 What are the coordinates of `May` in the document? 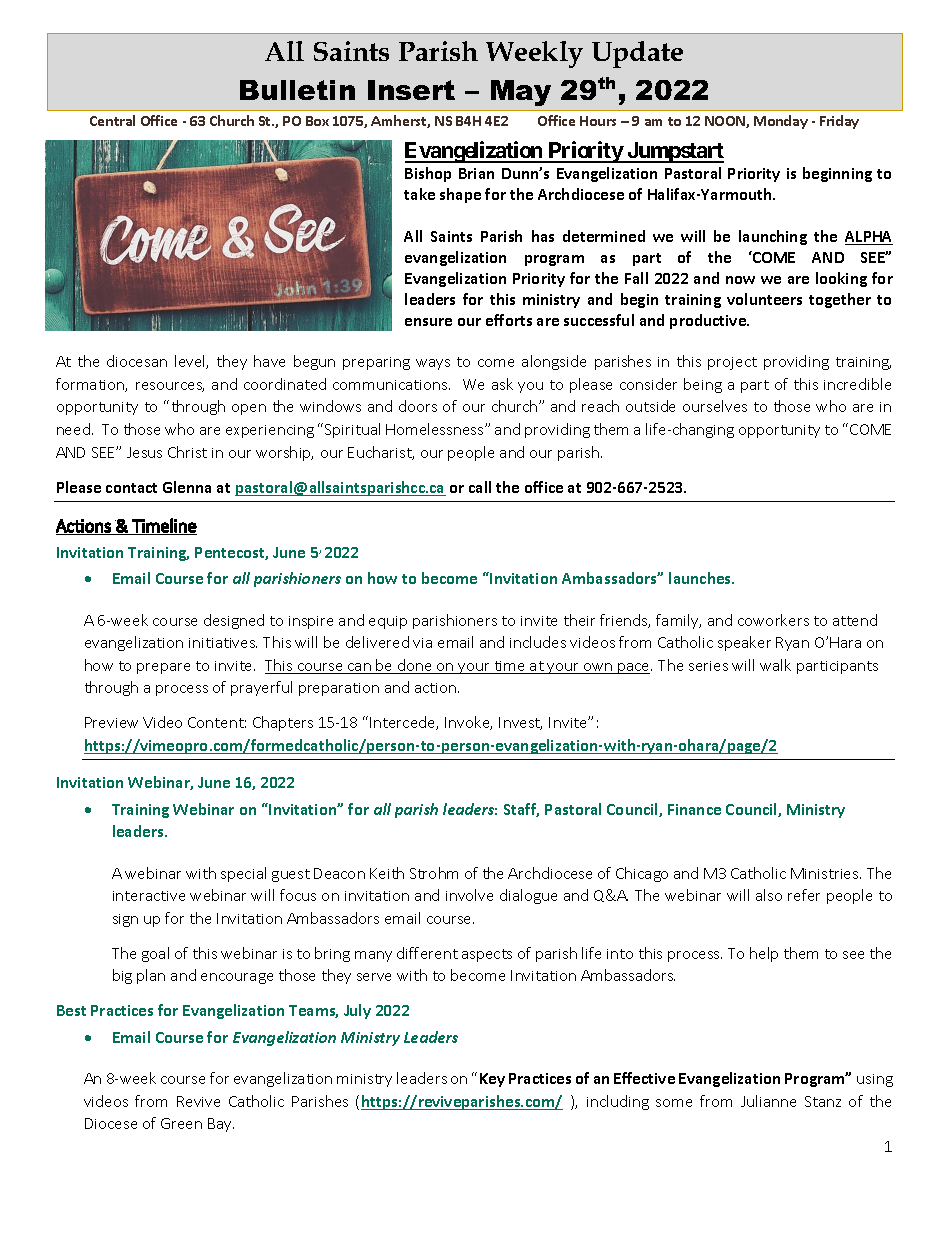 It's located at (521, 93).
